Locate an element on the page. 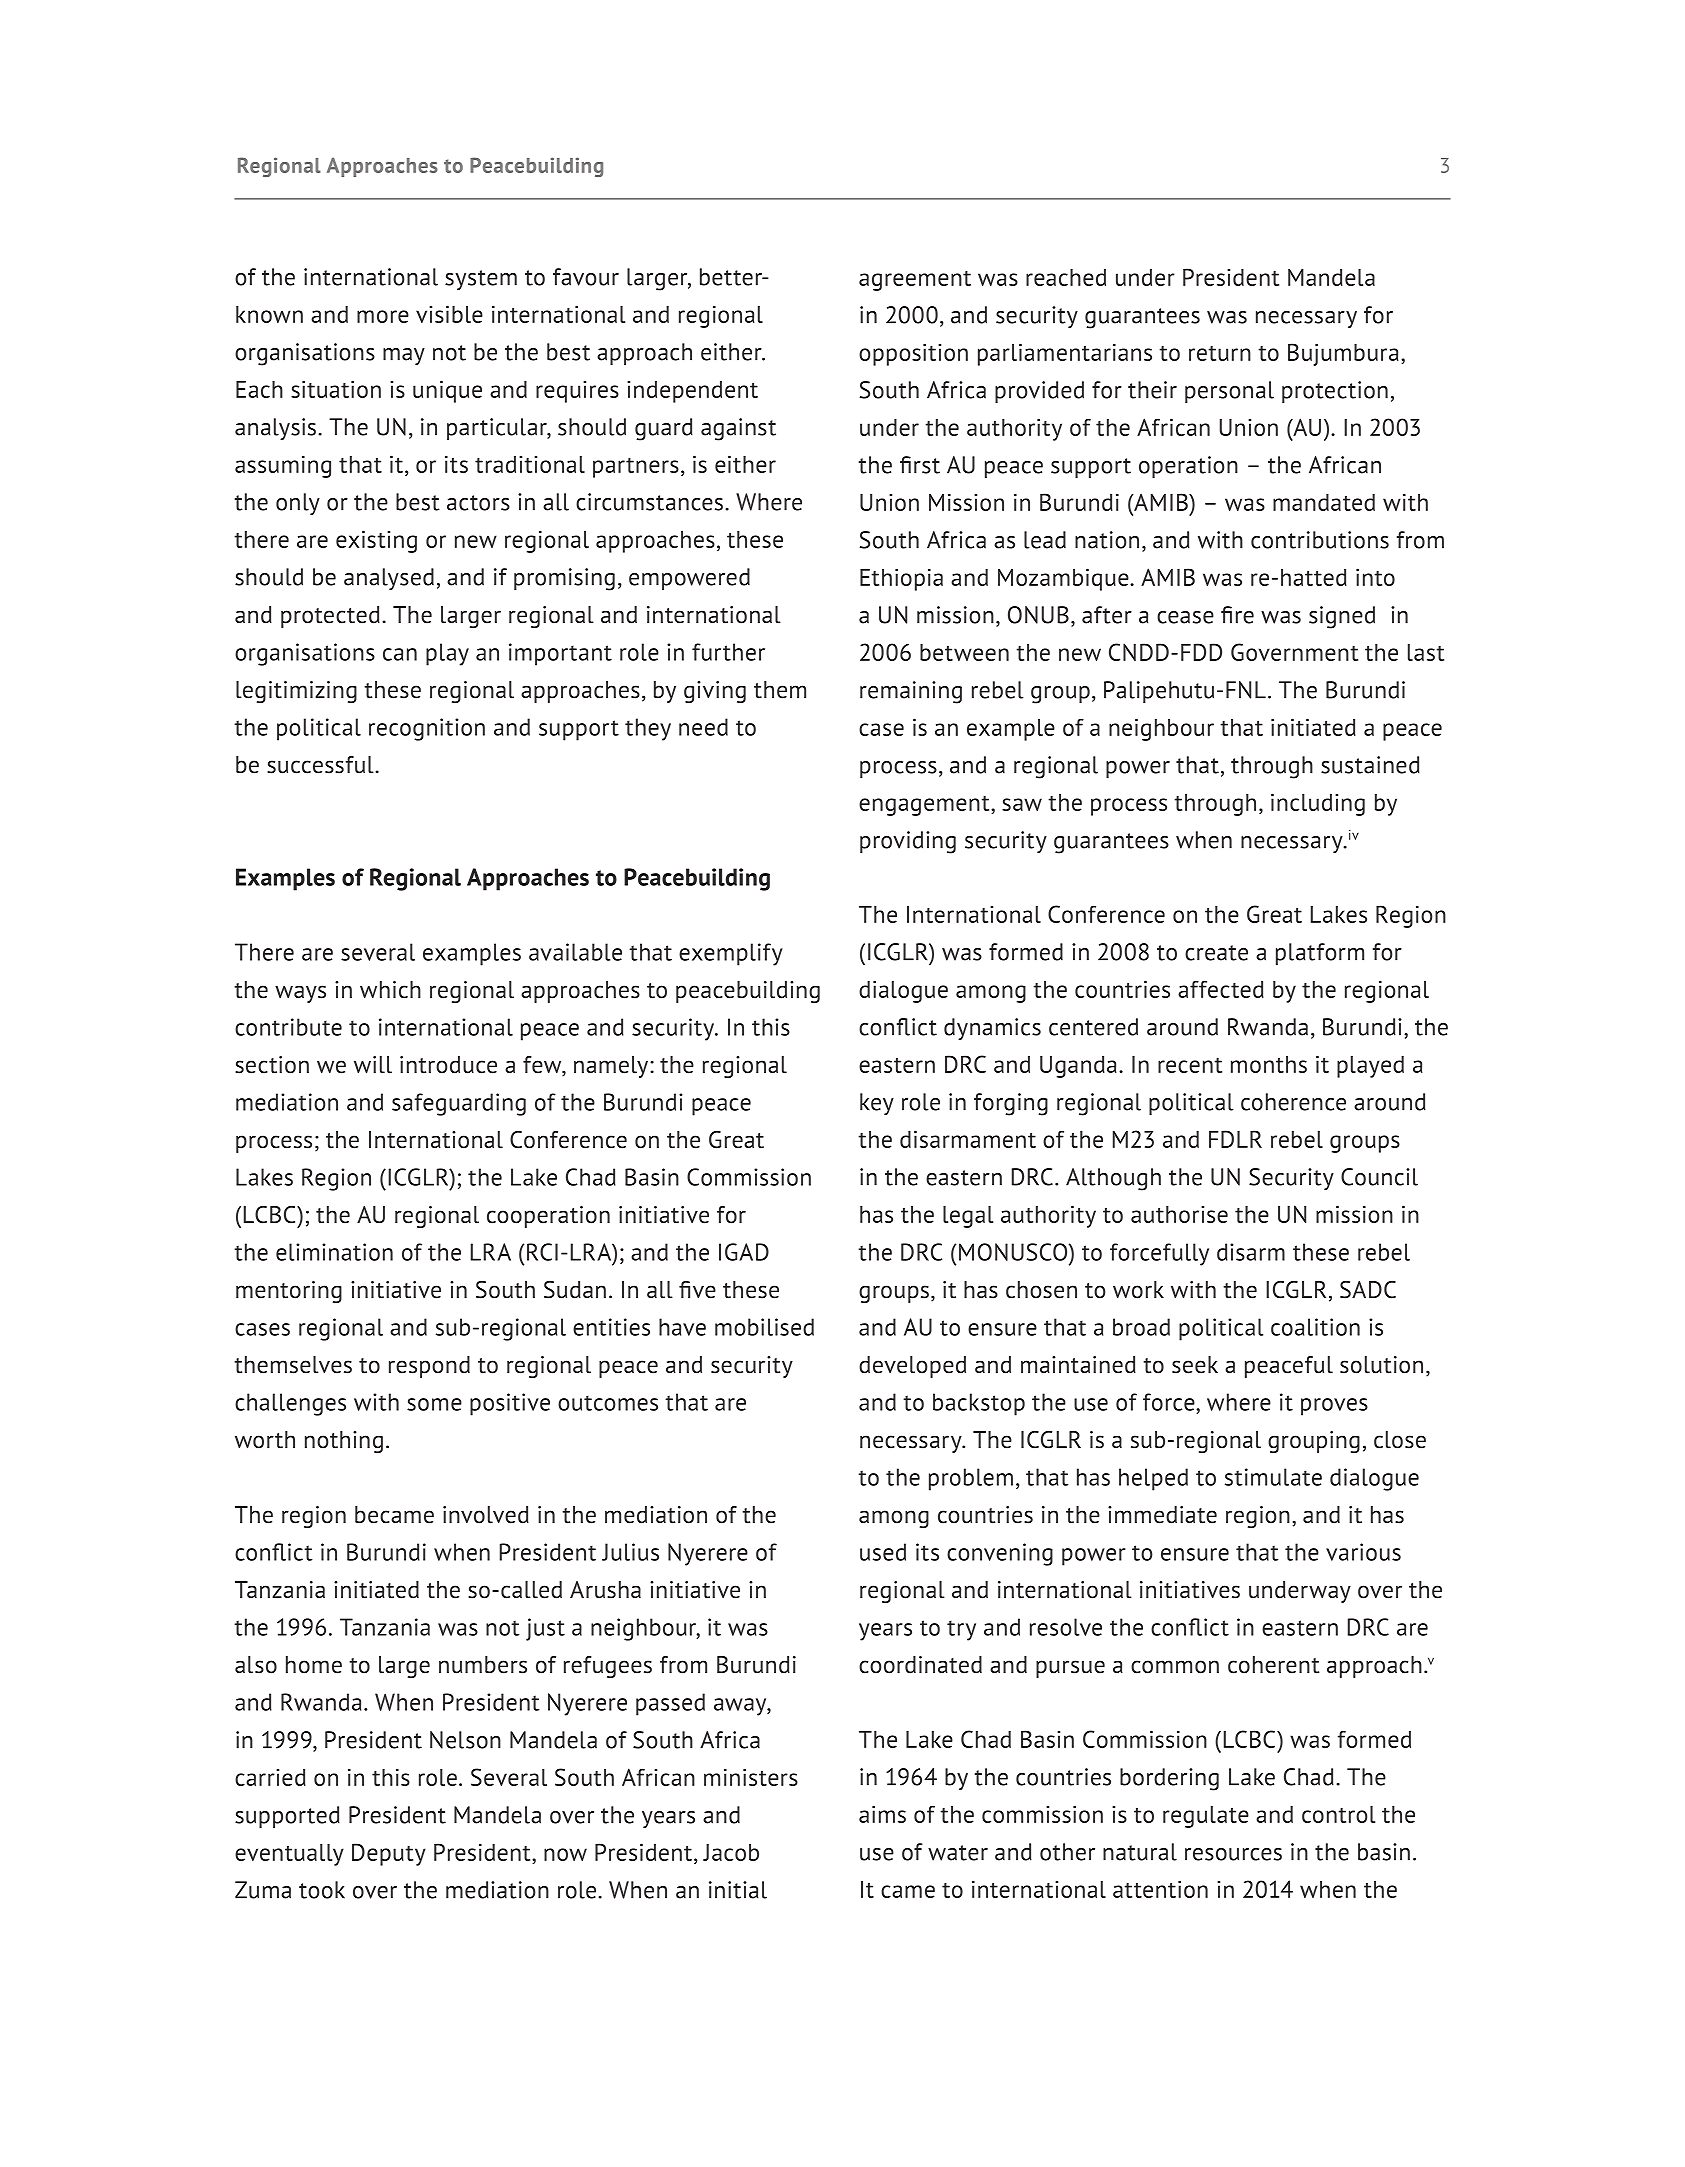 Image resolution: width=1685 pixels, height=2167 pixels. problem is located at coordinates (971, 1479).
